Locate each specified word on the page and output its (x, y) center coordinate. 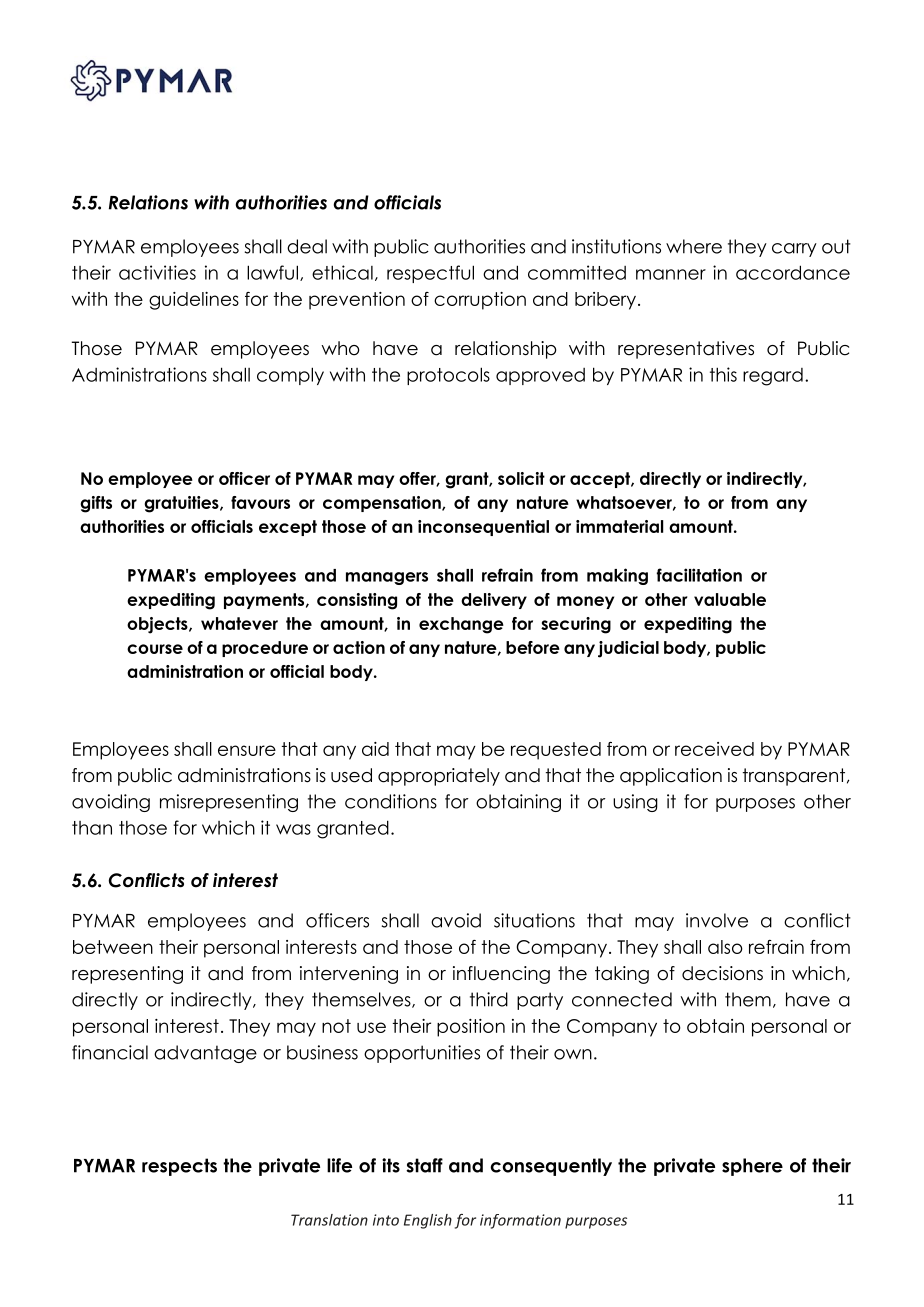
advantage (205, 1054)
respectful (430, 274)
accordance (793, 272)
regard (773, 377)
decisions (722, 973)
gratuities (182, 504)
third (489, 999)
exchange (461, 625)
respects (179, 1167)
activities (157, 272)
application (671, 777)
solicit (521, 478)
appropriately (439, 777)
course (155, 649)
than (92, 828)
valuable (730, 599)
